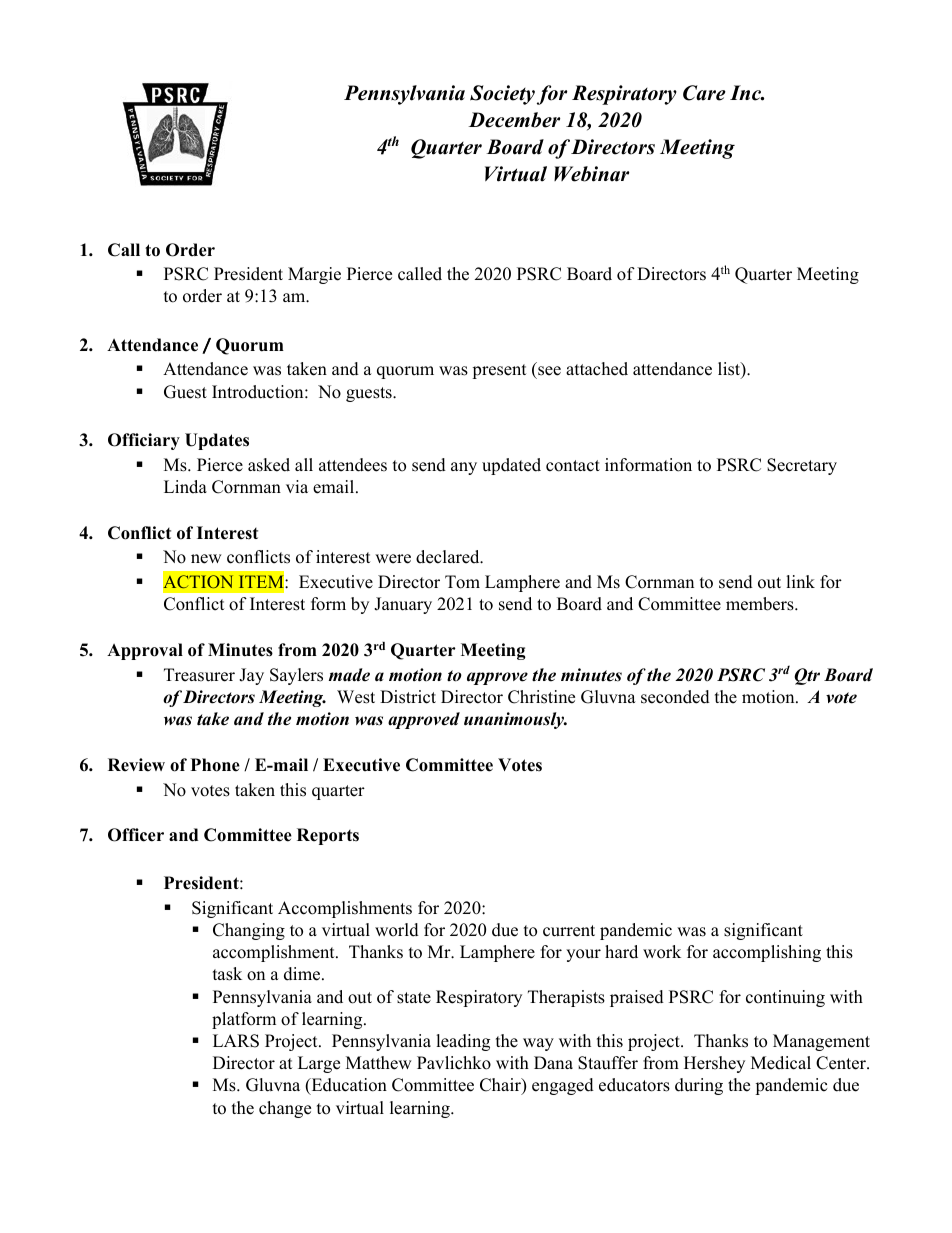 The image size is (952, 1233). Describe the element at coordinates (597, 369) in the image. I see `attached` at that location.
